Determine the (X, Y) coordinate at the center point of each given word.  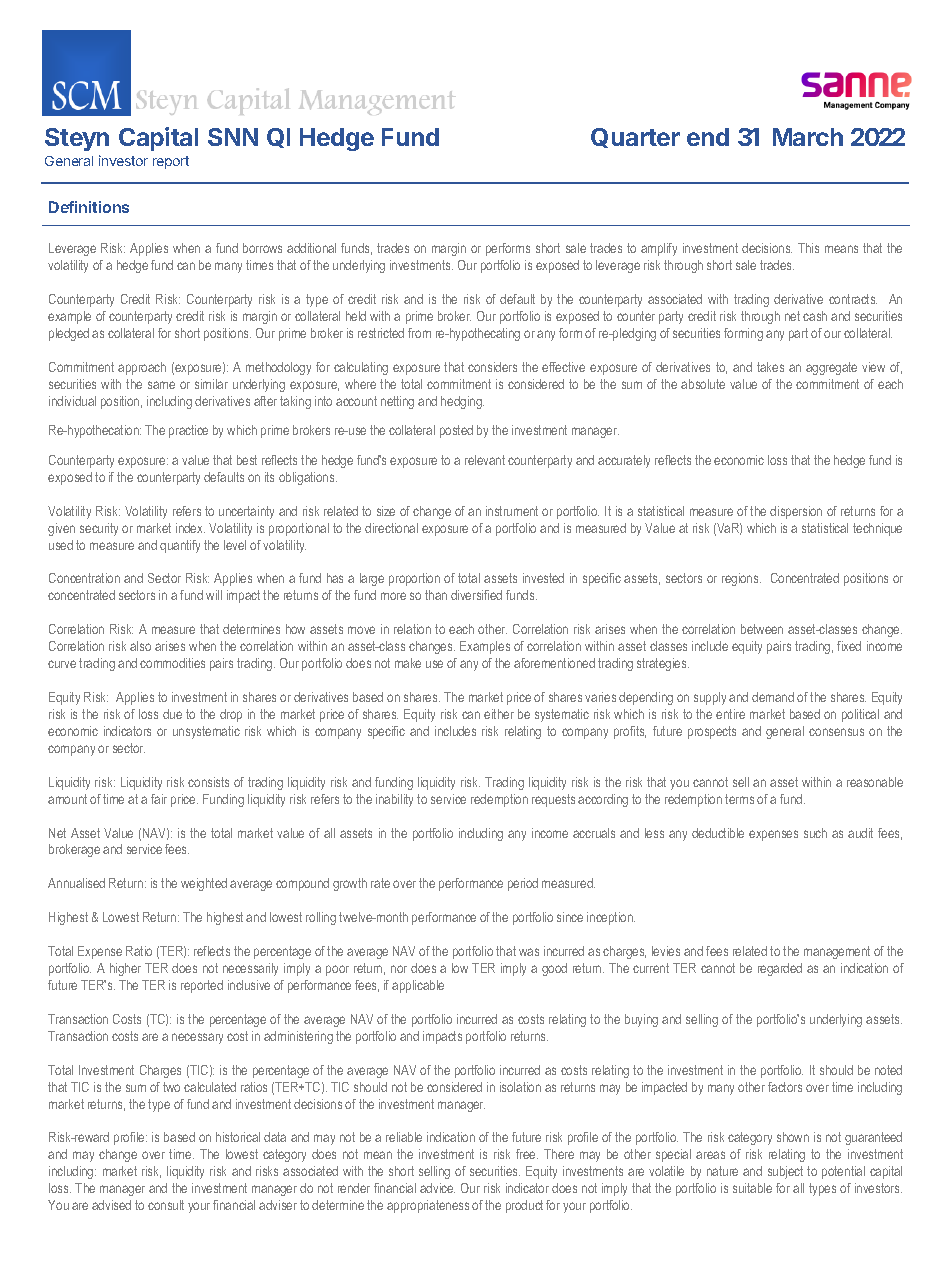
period (523, 884)
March (808, 137)
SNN (233, 137)
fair (159, 799)
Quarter (635, 138)
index (190, 528)
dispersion (796, 512)
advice (437, 1188)
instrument (512, 511)
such (815, 833)
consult (166, 1205)
